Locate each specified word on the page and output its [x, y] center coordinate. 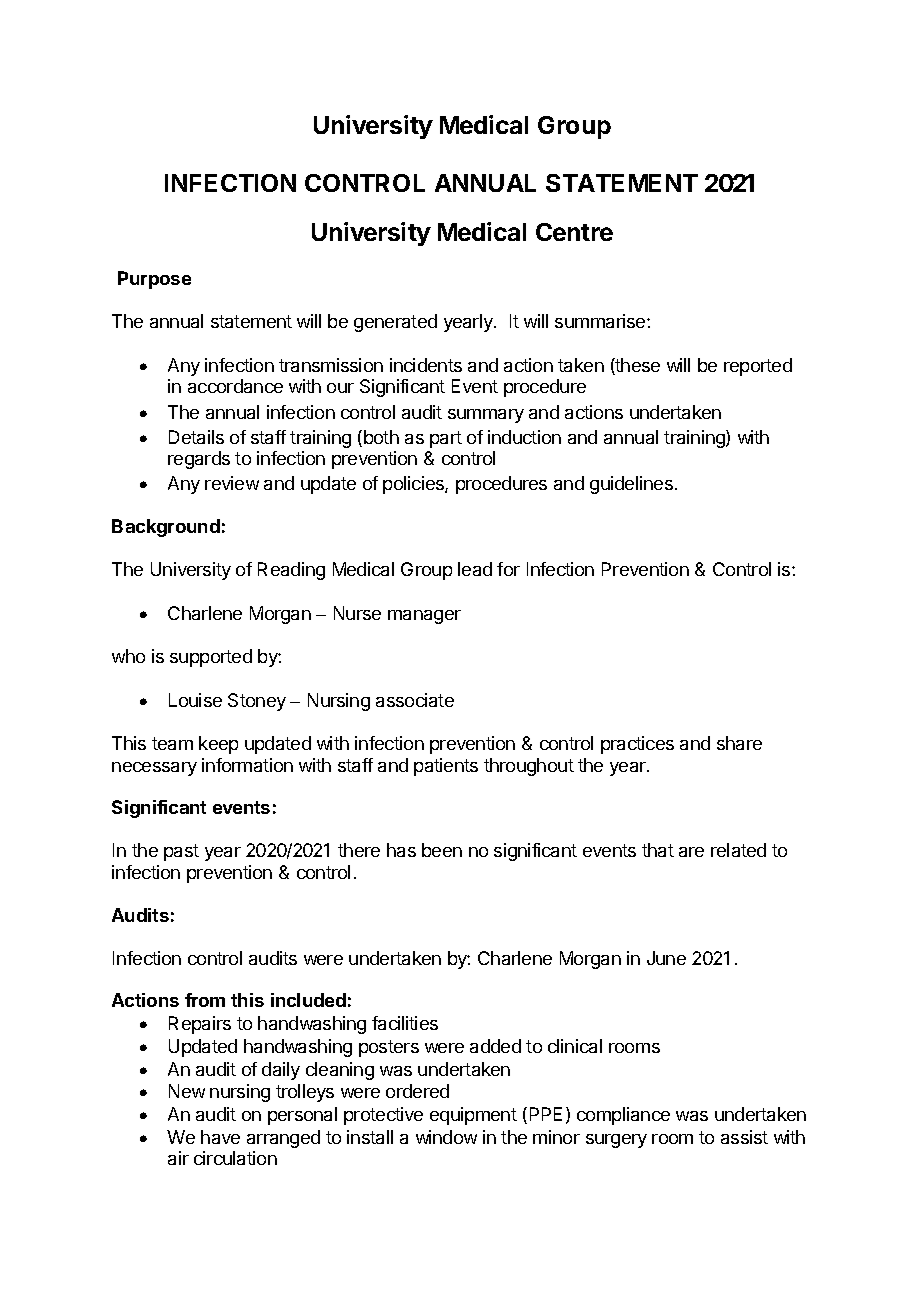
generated [395, 323]
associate [415, 700]
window [446, 1137]
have [220, 1137]
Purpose [154, 280]
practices [637, 745]
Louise [195, 700]
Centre [574, 232]
